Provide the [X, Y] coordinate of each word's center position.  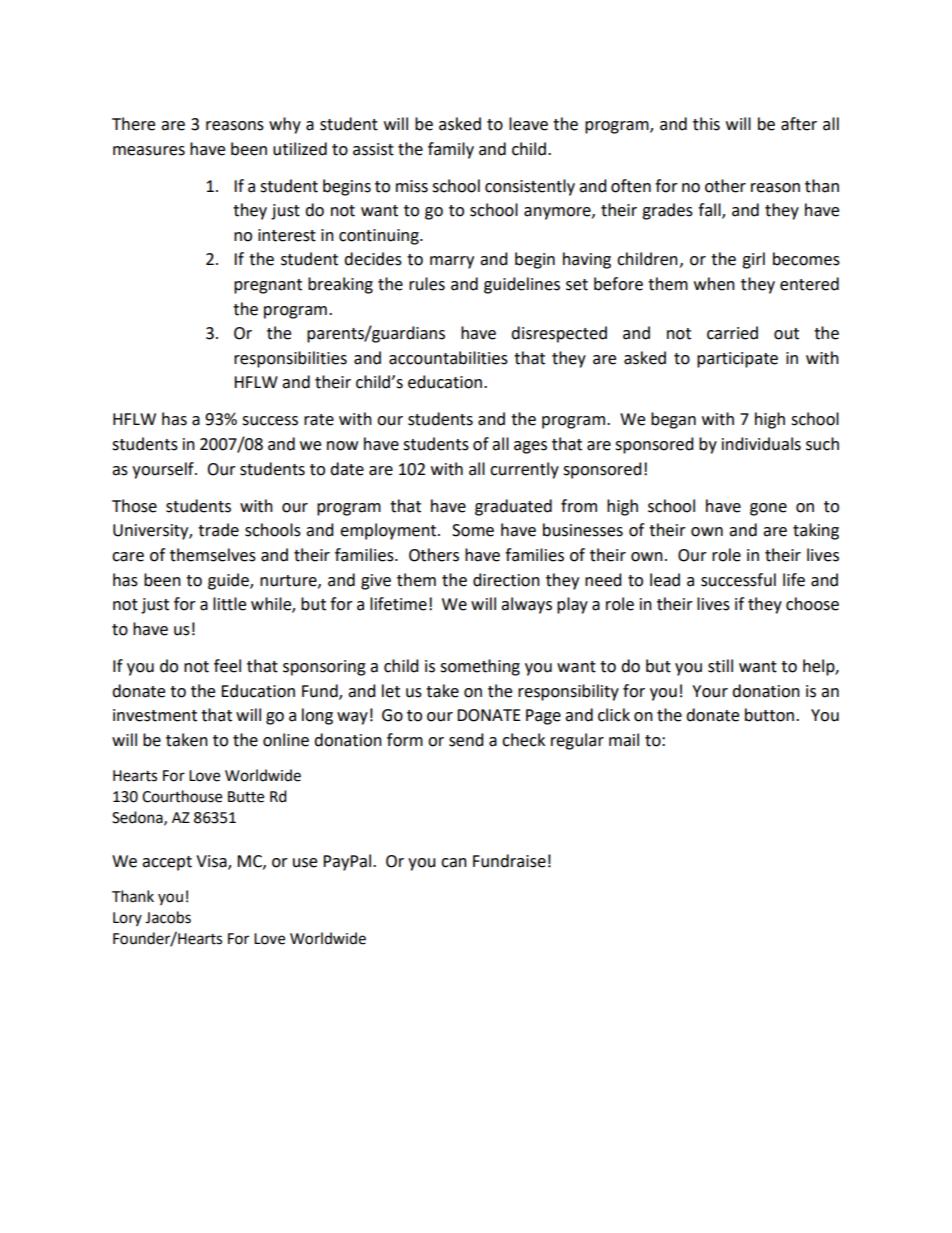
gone [768, 509]
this [706, 124]
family [451, 150]
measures [149, 151]
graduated [513, 507]
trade [218, 530]
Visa [212, 862]
